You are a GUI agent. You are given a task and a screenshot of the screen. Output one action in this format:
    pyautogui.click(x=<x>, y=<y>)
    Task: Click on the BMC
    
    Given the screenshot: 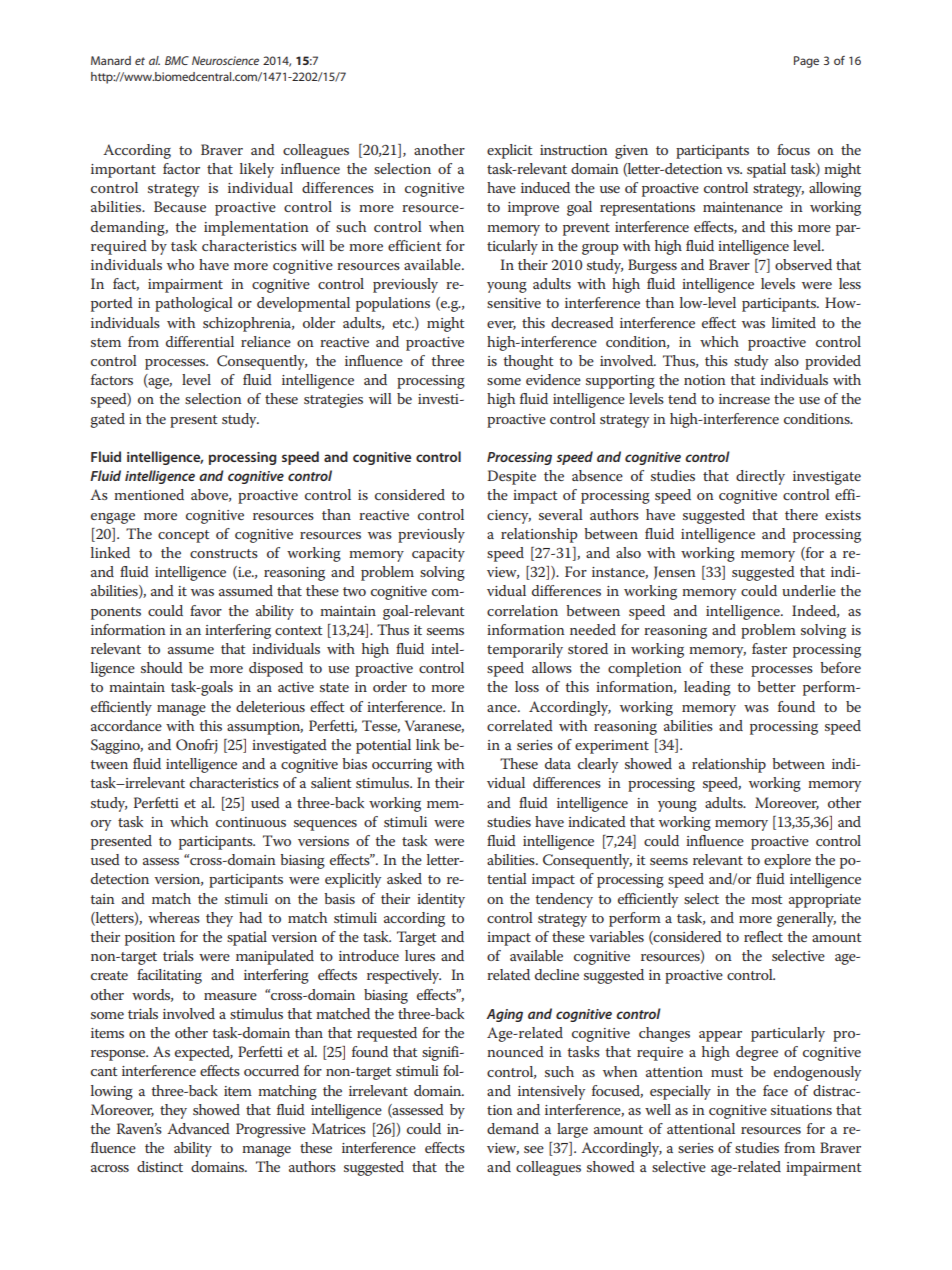 What is the action you would take?
    pyautogui.click(x=177, y=60)
